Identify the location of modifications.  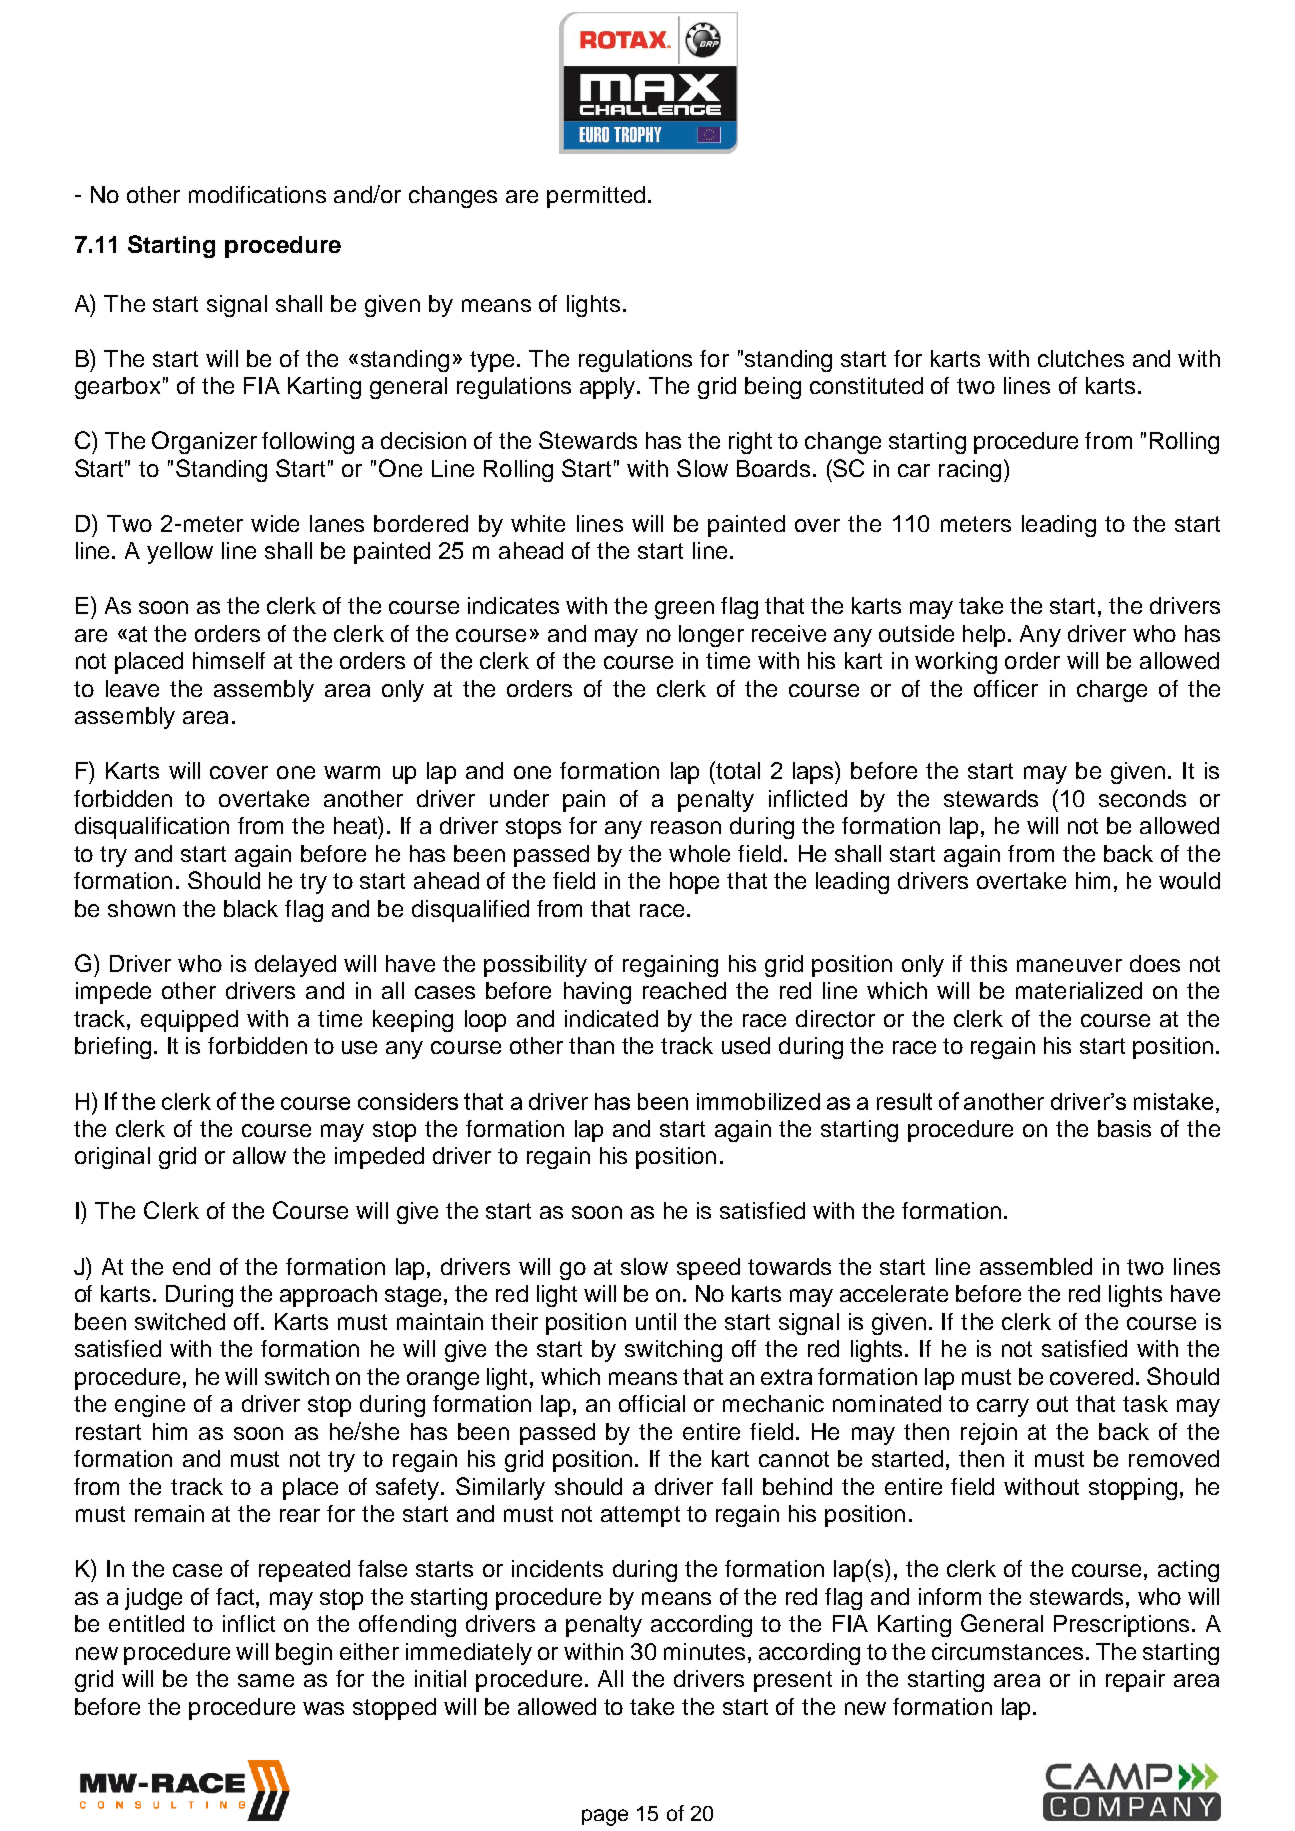
(257, 194).
